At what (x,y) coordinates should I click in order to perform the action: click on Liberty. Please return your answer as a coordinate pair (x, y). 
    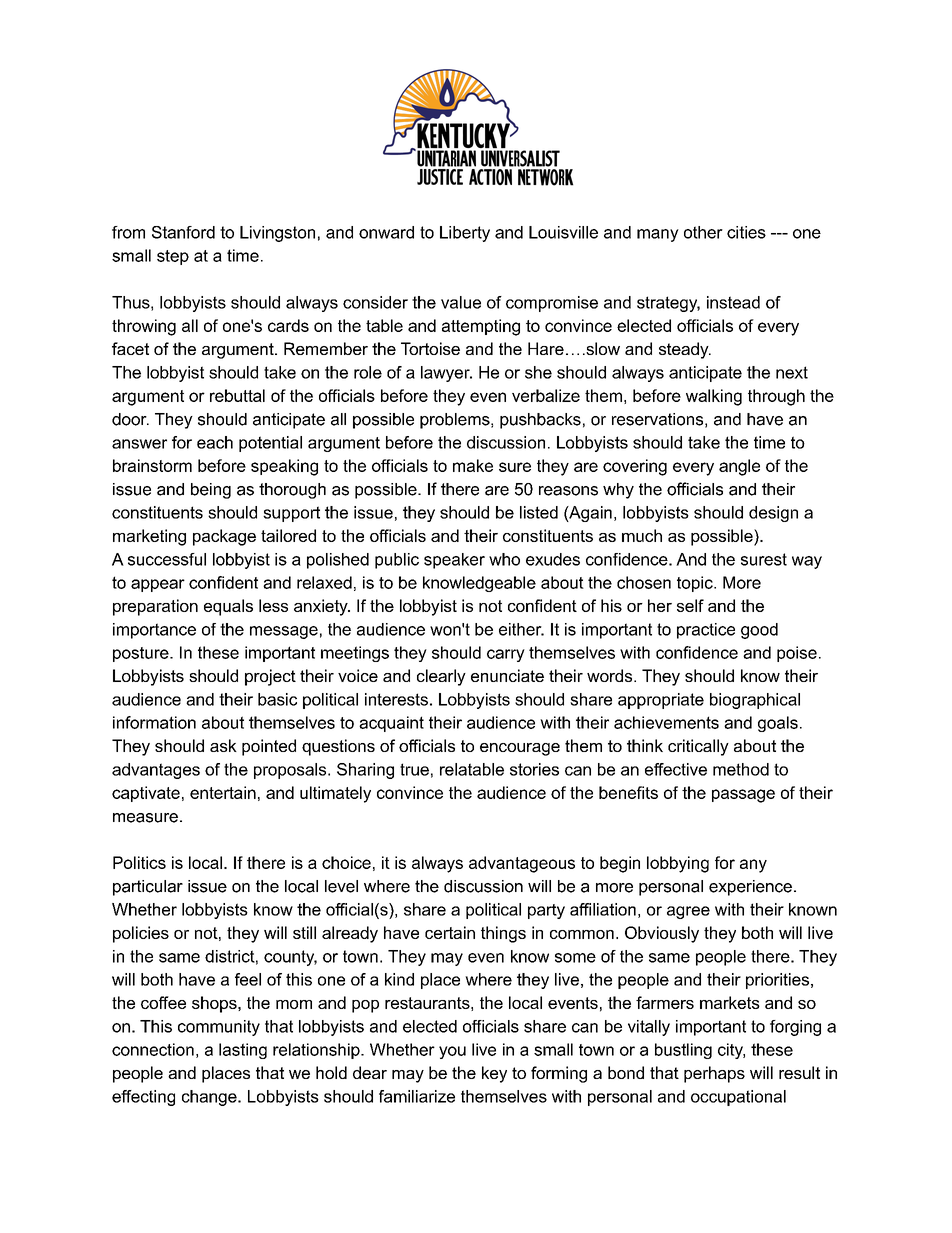
    Looking at the image, I should click on (465, 234).
